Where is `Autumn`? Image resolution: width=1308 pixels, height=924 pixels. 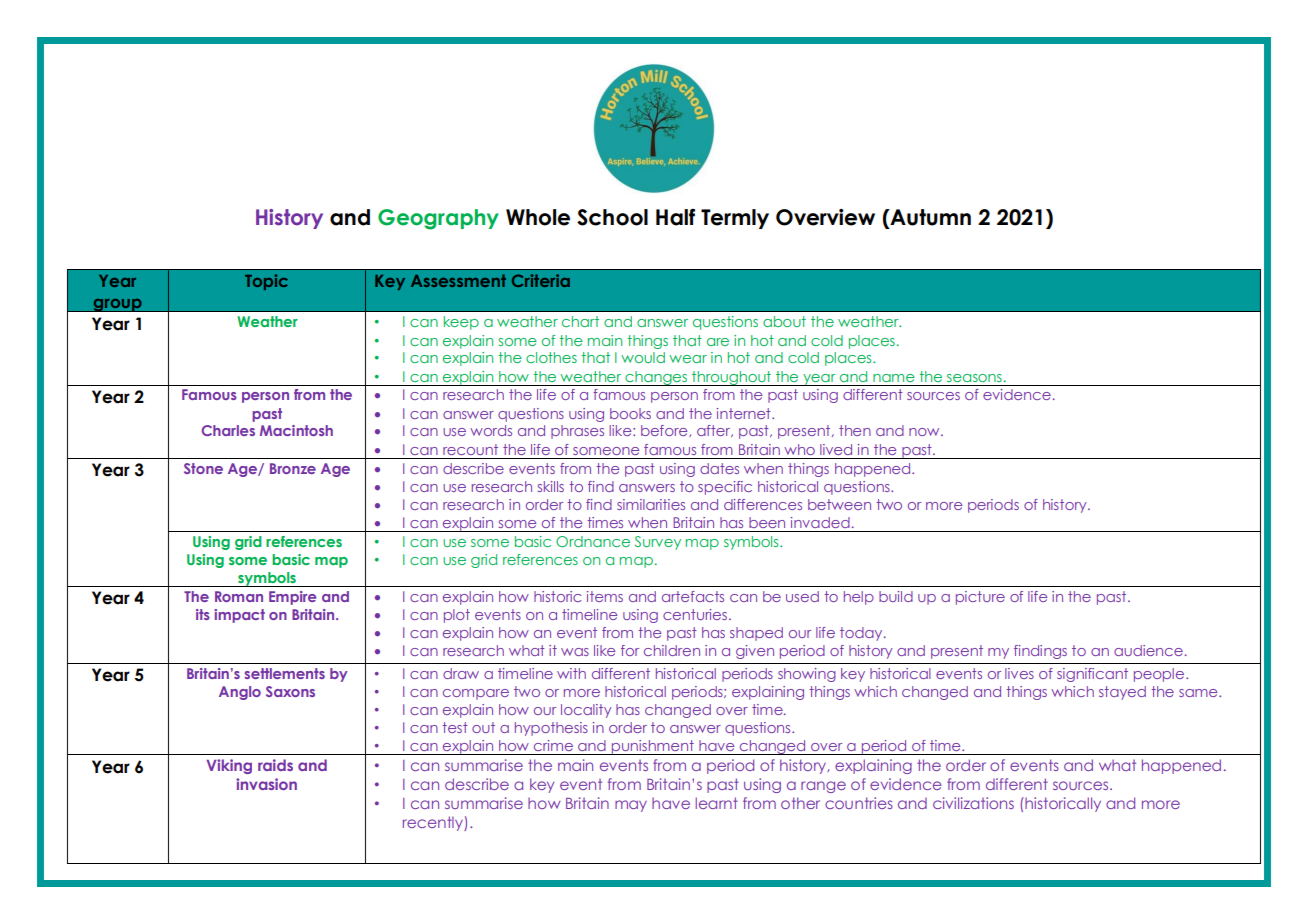
Autumn is located at coordinates (929, 217).
